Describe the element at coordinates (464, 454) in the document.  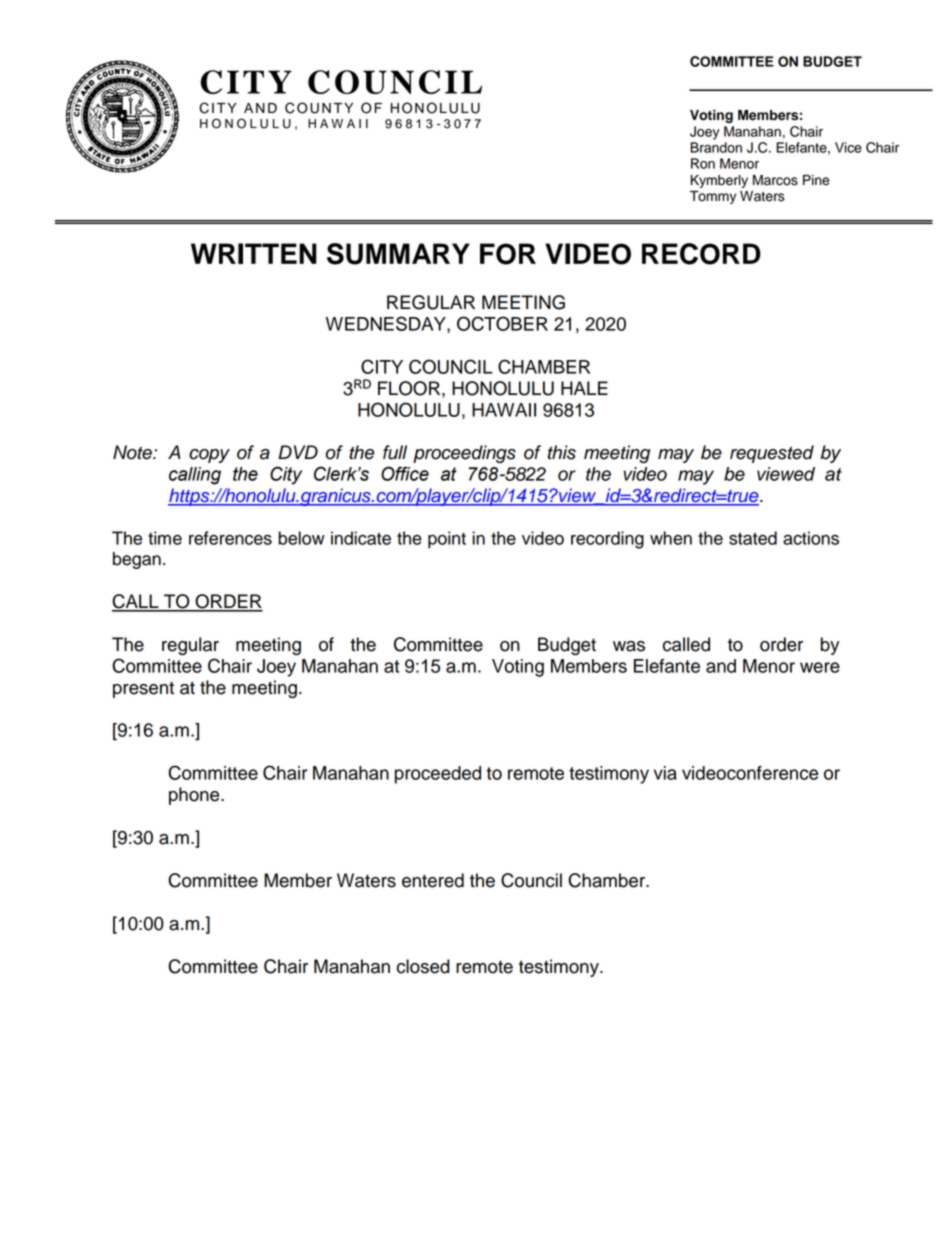
I see `proceedings` at that location.
